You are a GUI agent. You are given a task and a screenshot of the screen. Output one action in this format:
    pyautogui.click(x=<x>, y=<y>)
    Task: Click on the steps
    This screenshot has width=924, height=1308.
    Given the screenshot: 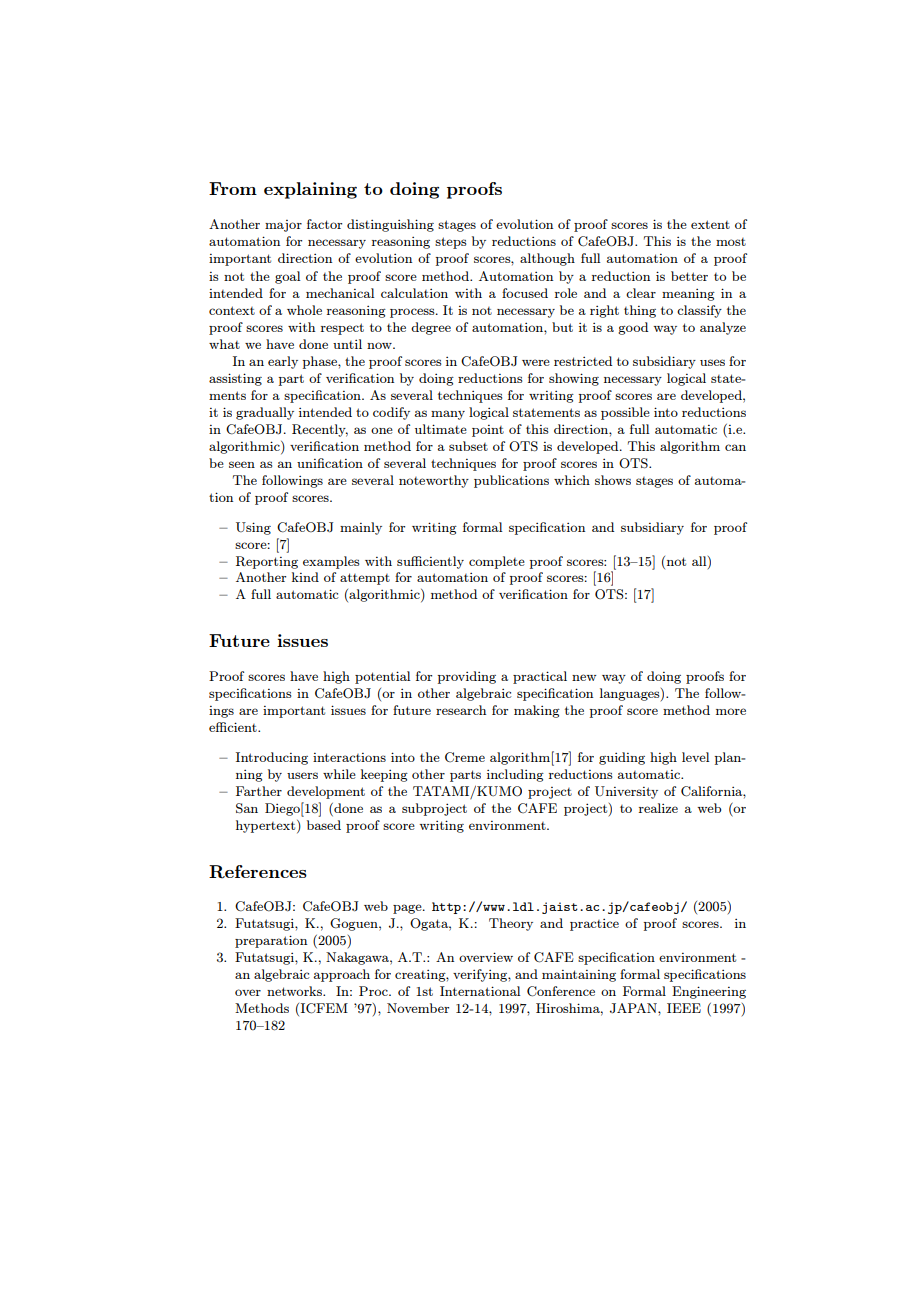 What is the action you would take?
    pyautogui.click(x=451, y=243)
